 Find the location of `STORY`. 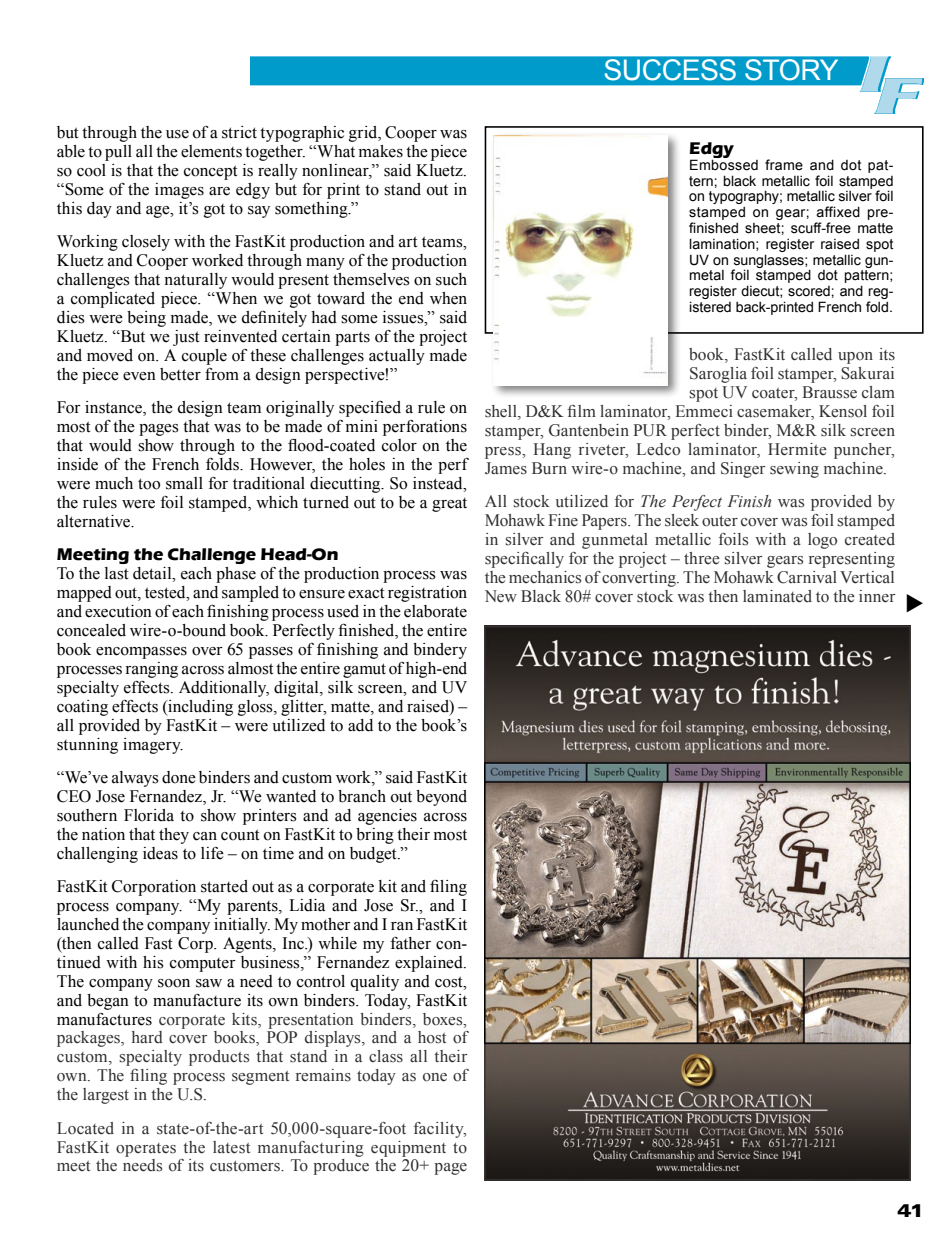

STORY is located at coordinates (791, 69).
